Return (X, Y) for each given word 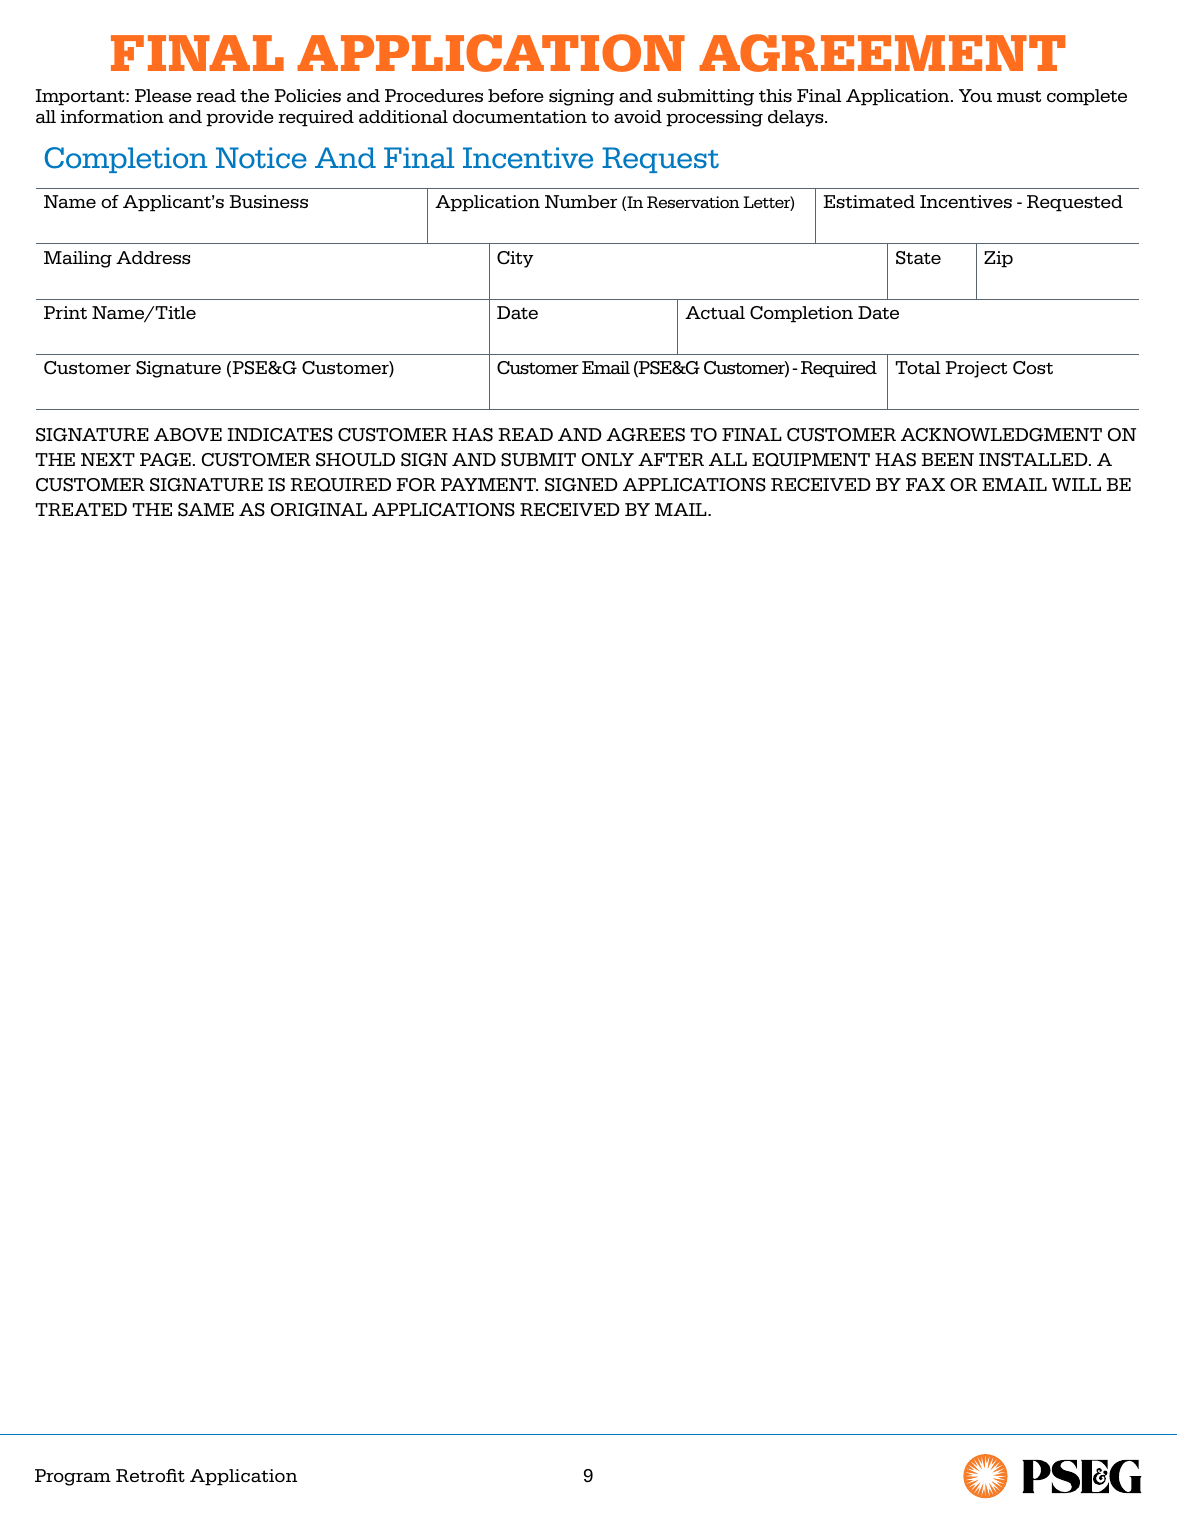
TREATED (81, 509)
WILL (1076, 484)
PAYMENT (489, 484)
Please (163, 96)
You (975, 96)
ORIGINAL (319, 510)
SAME (206, 510)
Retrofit (150, 1476)
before (516, 96)
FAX (925, 484)
